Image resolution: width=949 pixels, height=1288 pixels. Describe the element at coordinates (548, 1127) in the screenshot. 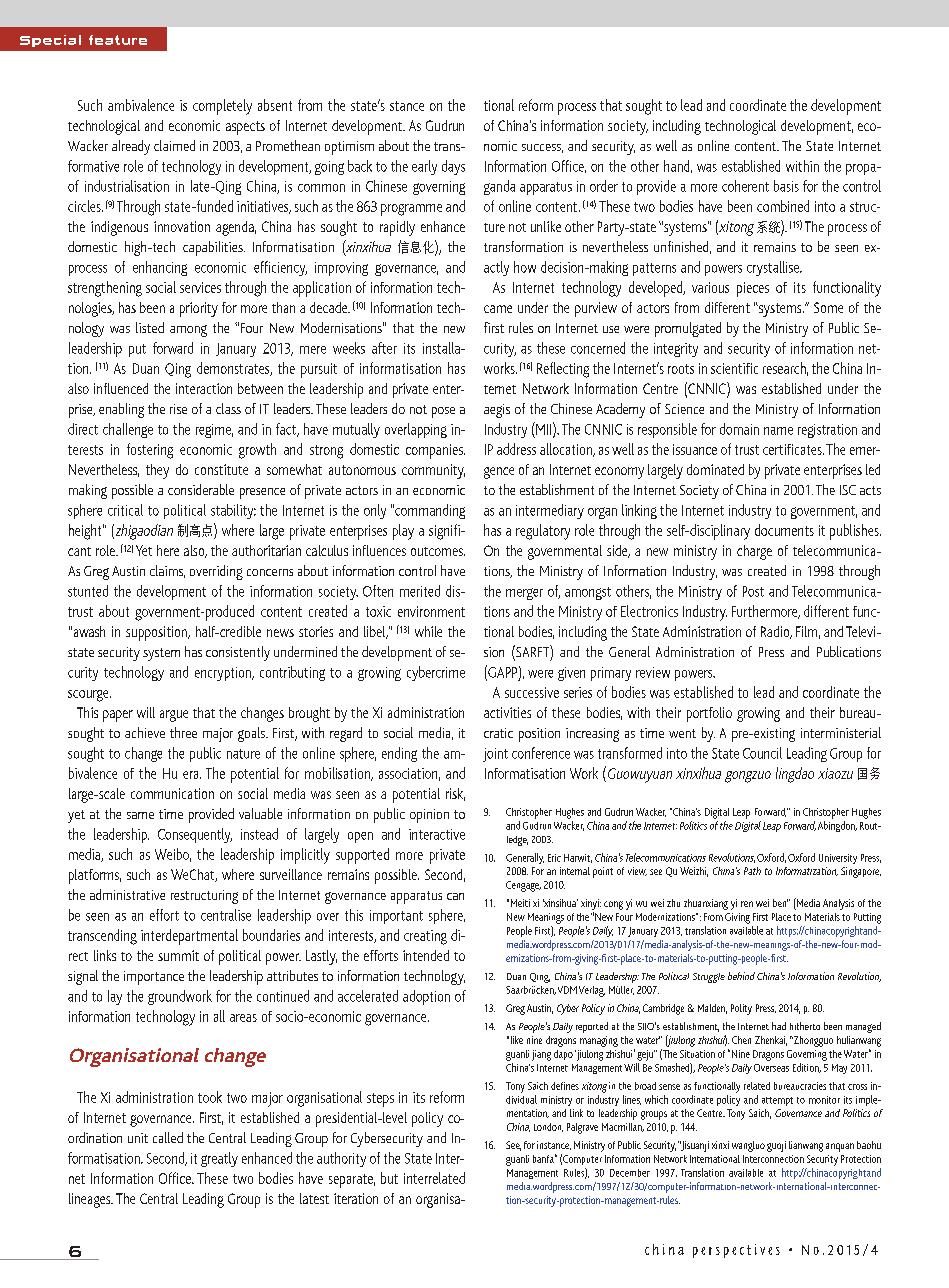

I see `London` at that location.
